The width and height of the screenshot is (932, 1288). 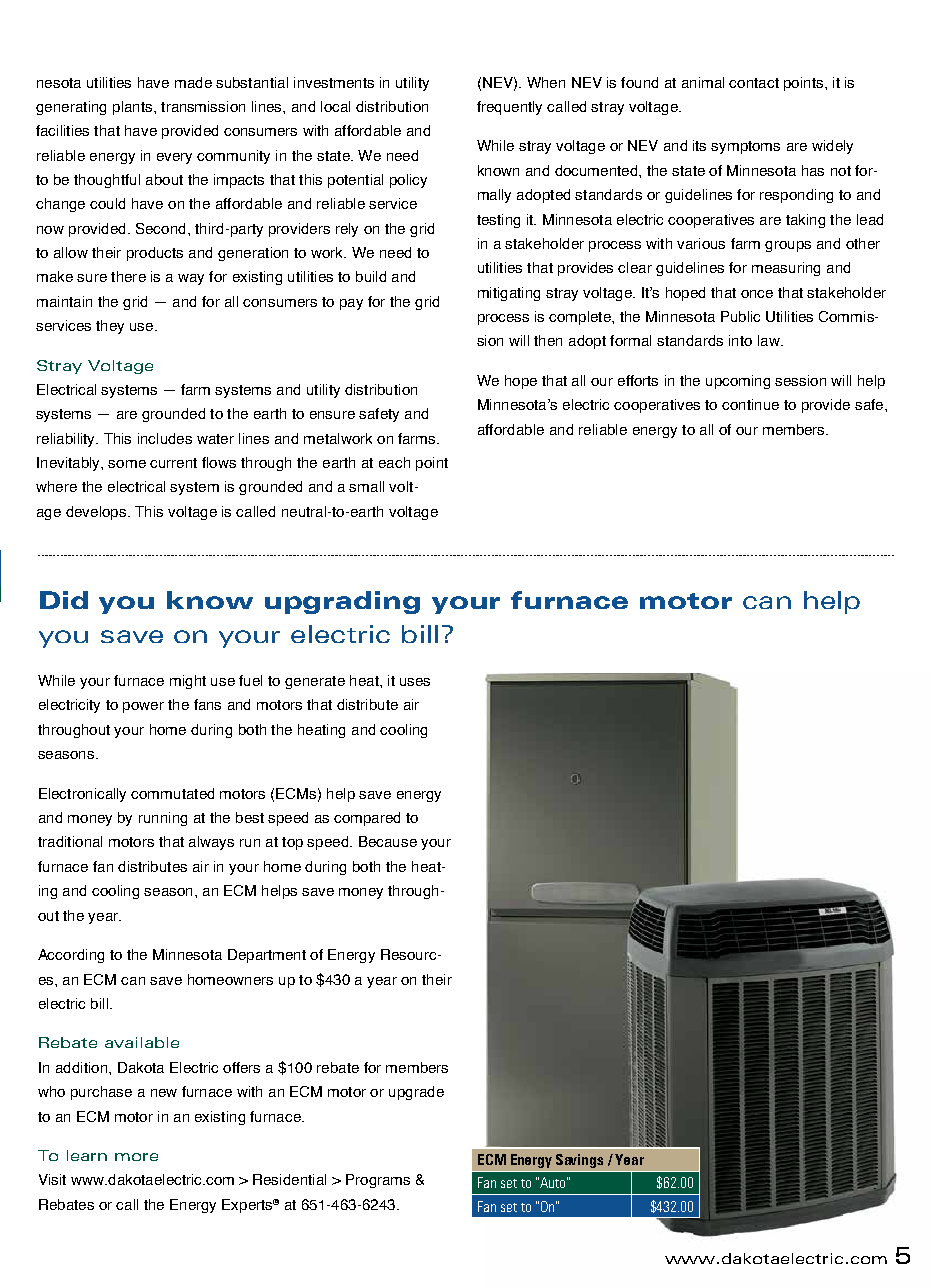 I want to click on contact, so click(x=754, y=83).
